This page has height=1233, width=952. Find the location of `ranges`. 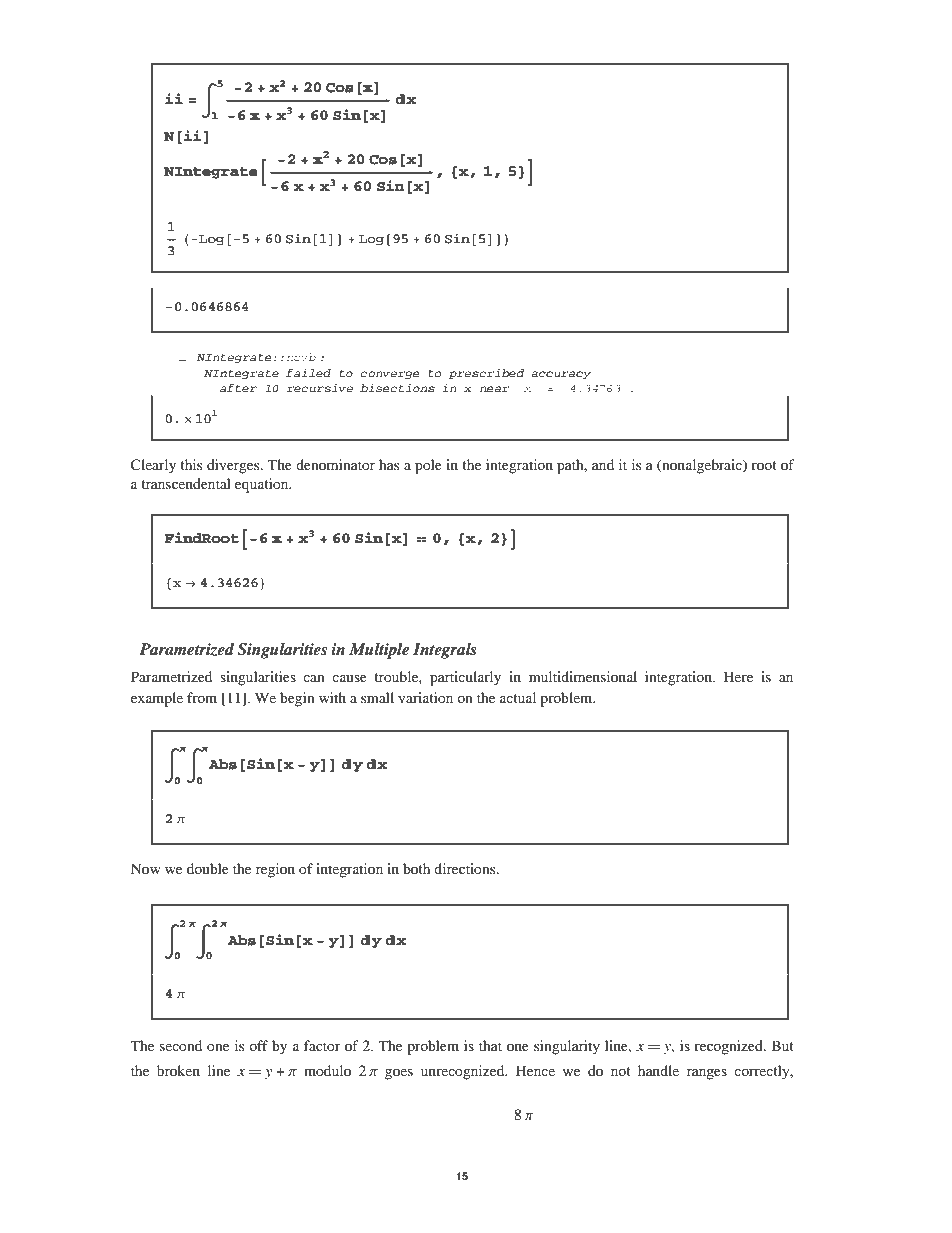

ranges is located at coordinates (707, 1074).
